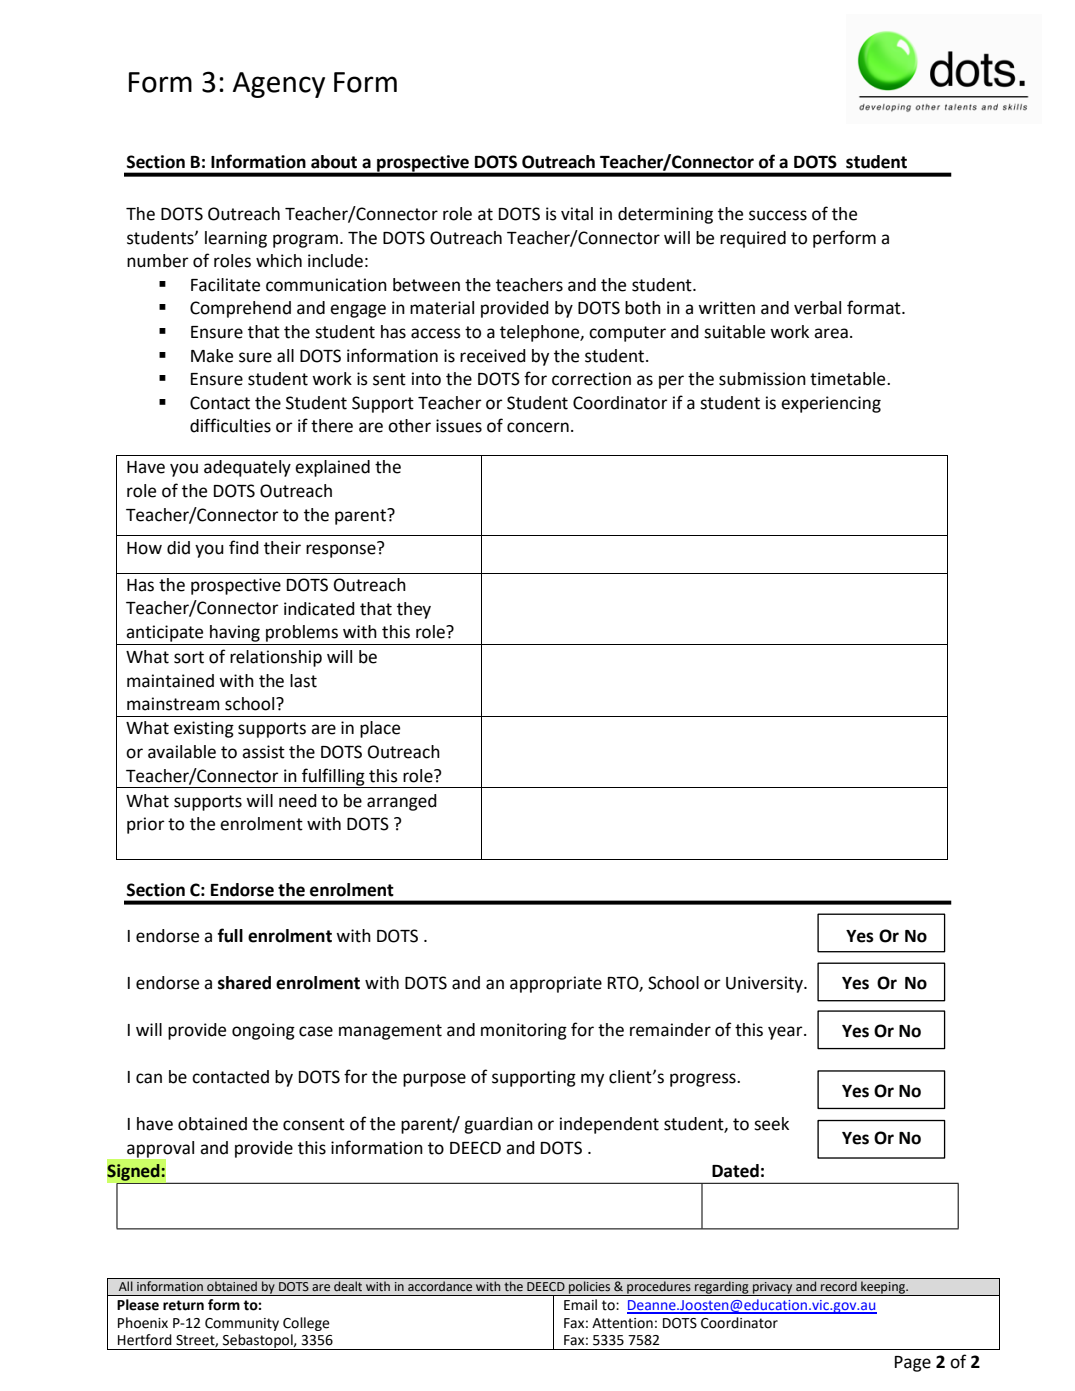 The image size is (1075, 1391). Describe the element at coordinates (524, 1031) in the screenshot. I see `monitoring` at that location.
